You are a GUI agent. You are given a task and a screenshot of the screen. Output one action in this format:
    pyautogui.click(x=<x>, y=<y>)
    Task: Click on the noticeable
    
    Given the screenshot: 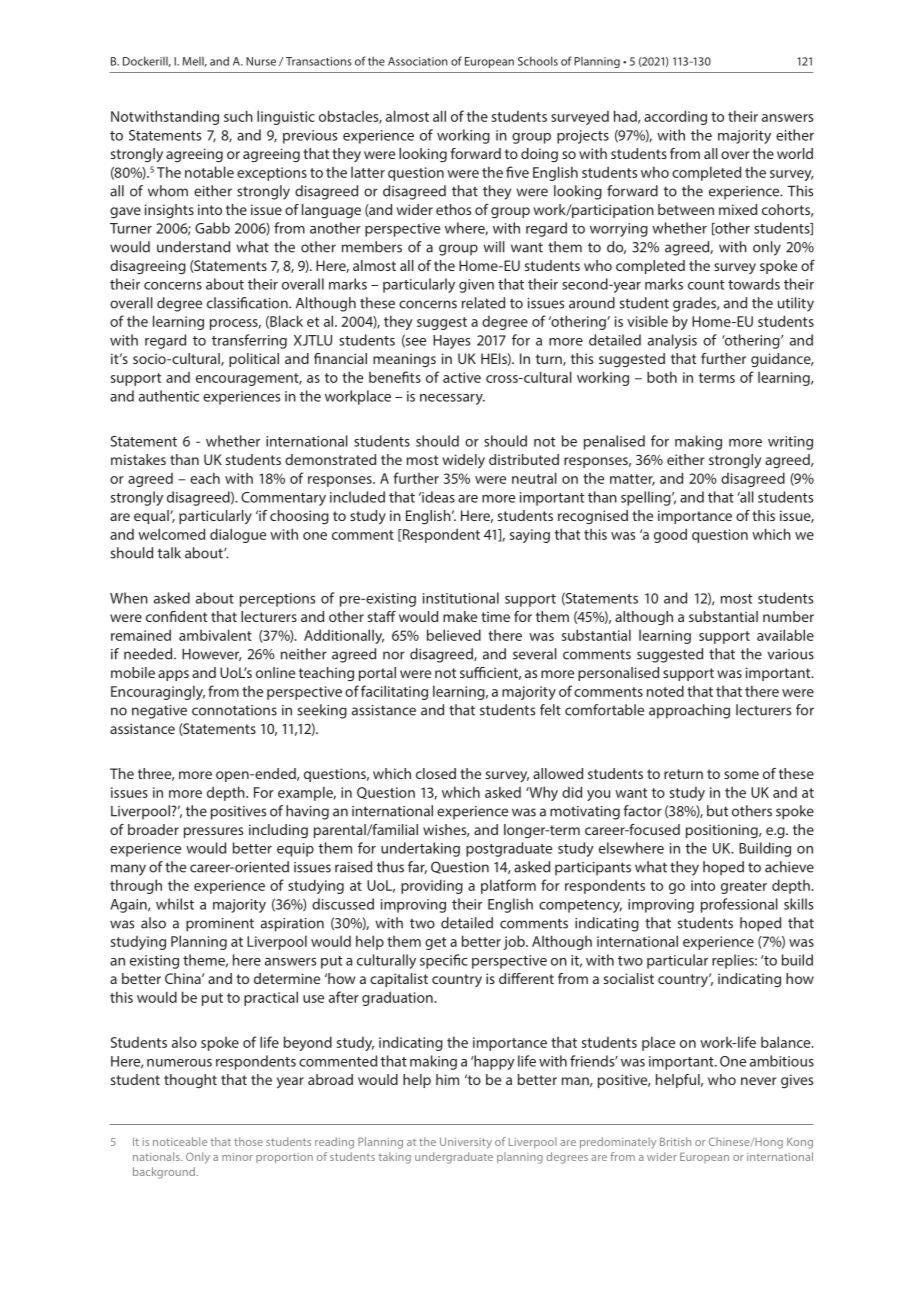 What is the action you would take?
    pyautogui.click(x=180, y=1141)
